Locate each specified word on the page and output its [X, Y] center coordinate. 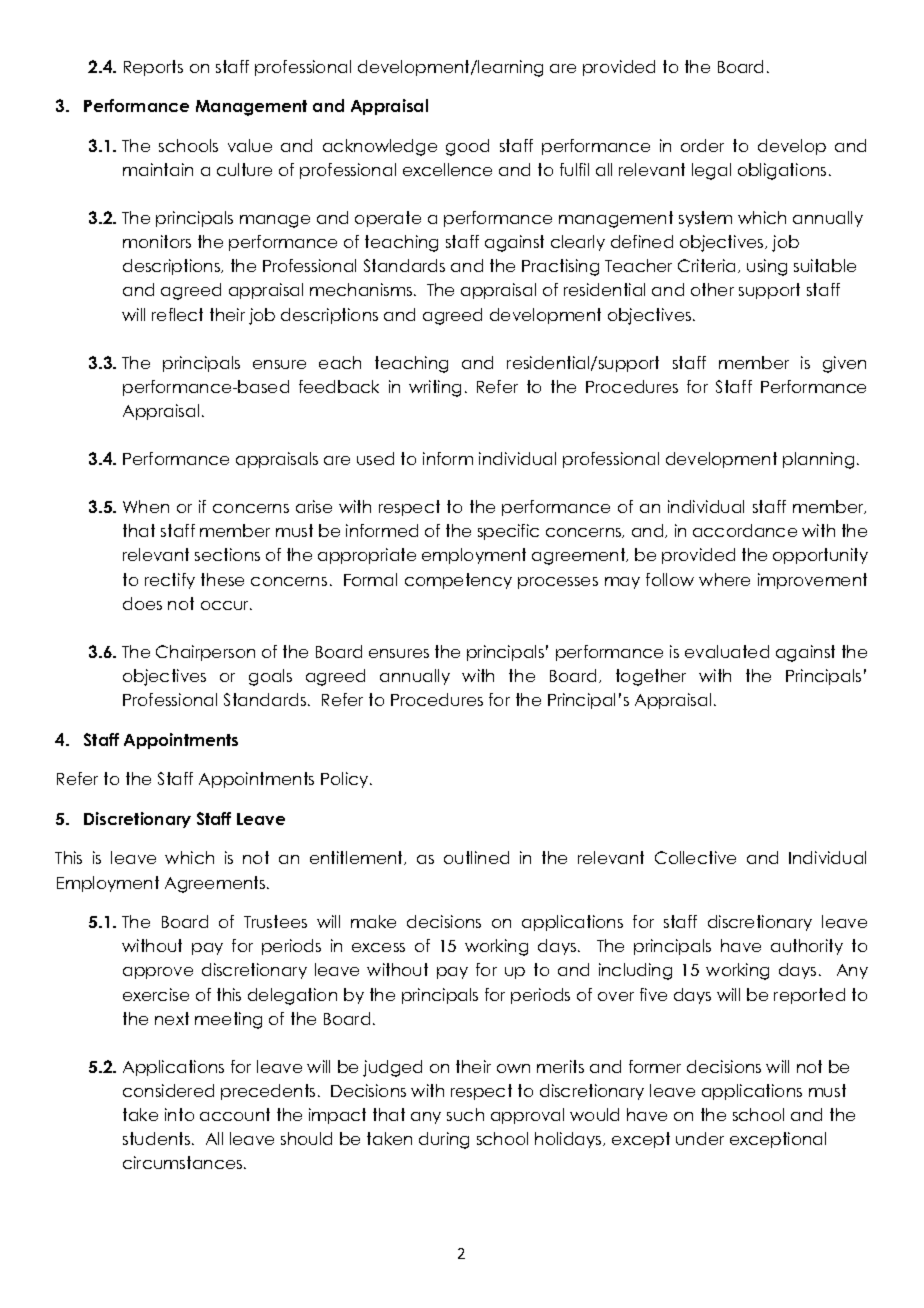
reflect [177, 314]
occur [226, 605]
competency [458, 581]
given [844, 364]
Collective [695, 857]
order [702, 145]
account [235, 1114]
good [467, 147]
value [250, 145]
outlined [476, 857]
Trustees [275, 921]
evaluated [727, 651]
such [465, 1114]
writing [435, 388]
